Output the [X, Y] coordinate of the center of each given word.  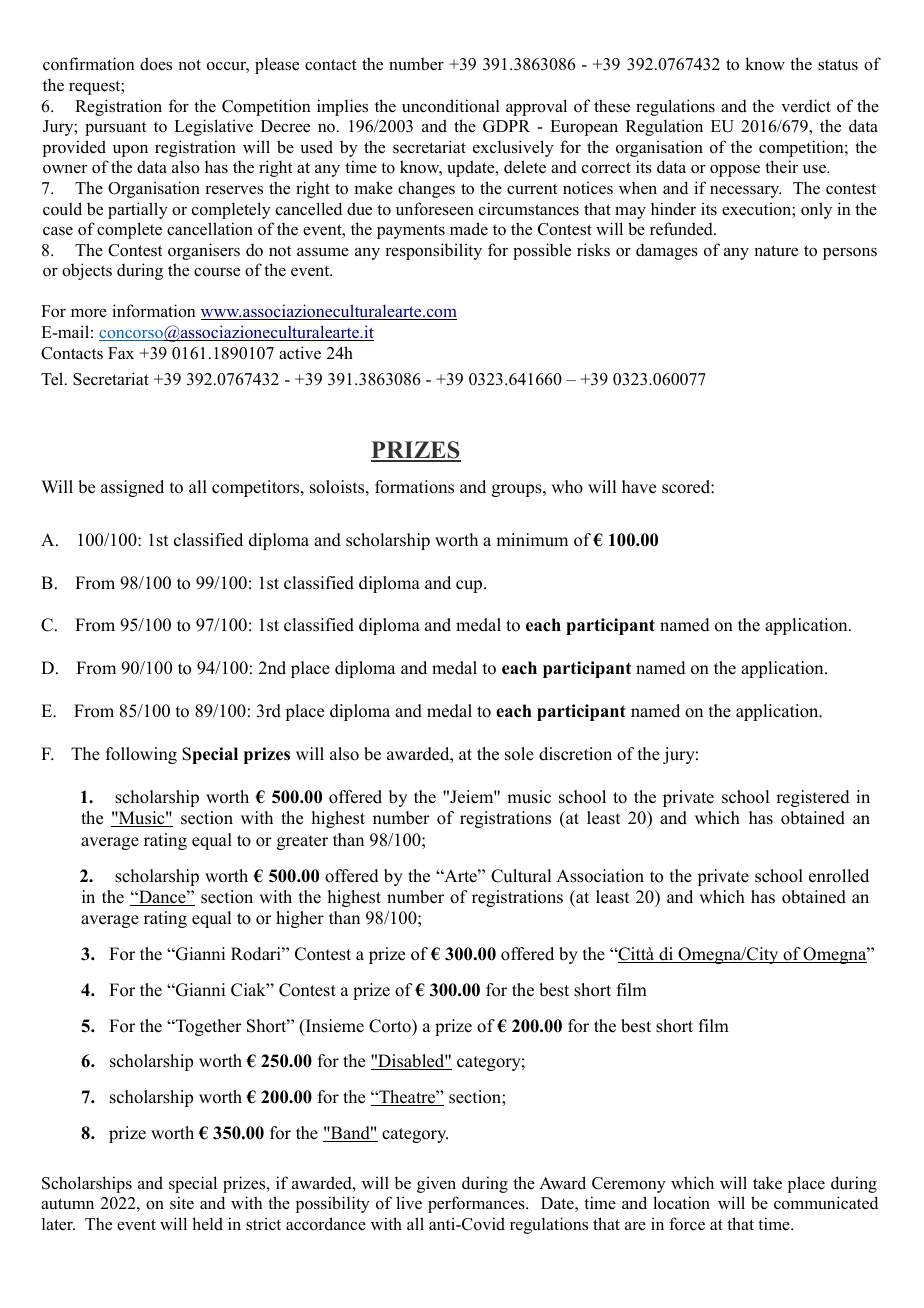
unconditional [451, 106]
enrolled [839, 876]
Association [600, 876]
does [156, 64]
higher [300, 919]
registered [813, 798]
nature [776, 251]
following [141, 755]
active [300, 353]
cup [470, 586]
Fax [121, 353]
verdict [806, 106]
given [436, 1184]
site [182, 1203]
